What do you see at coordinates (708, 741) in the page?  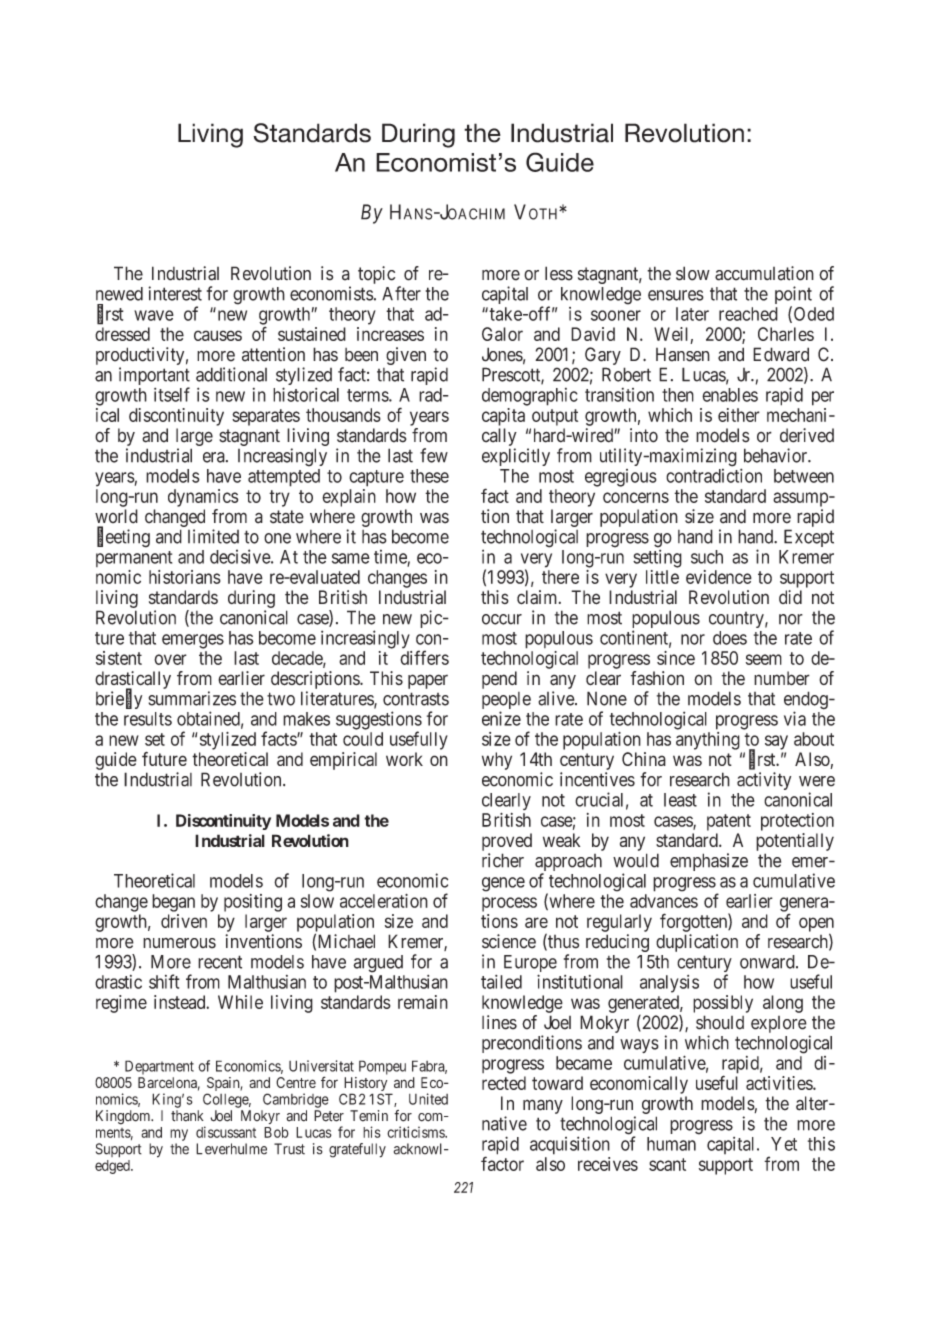 I see `anything` at bounding box center [708, 741].
